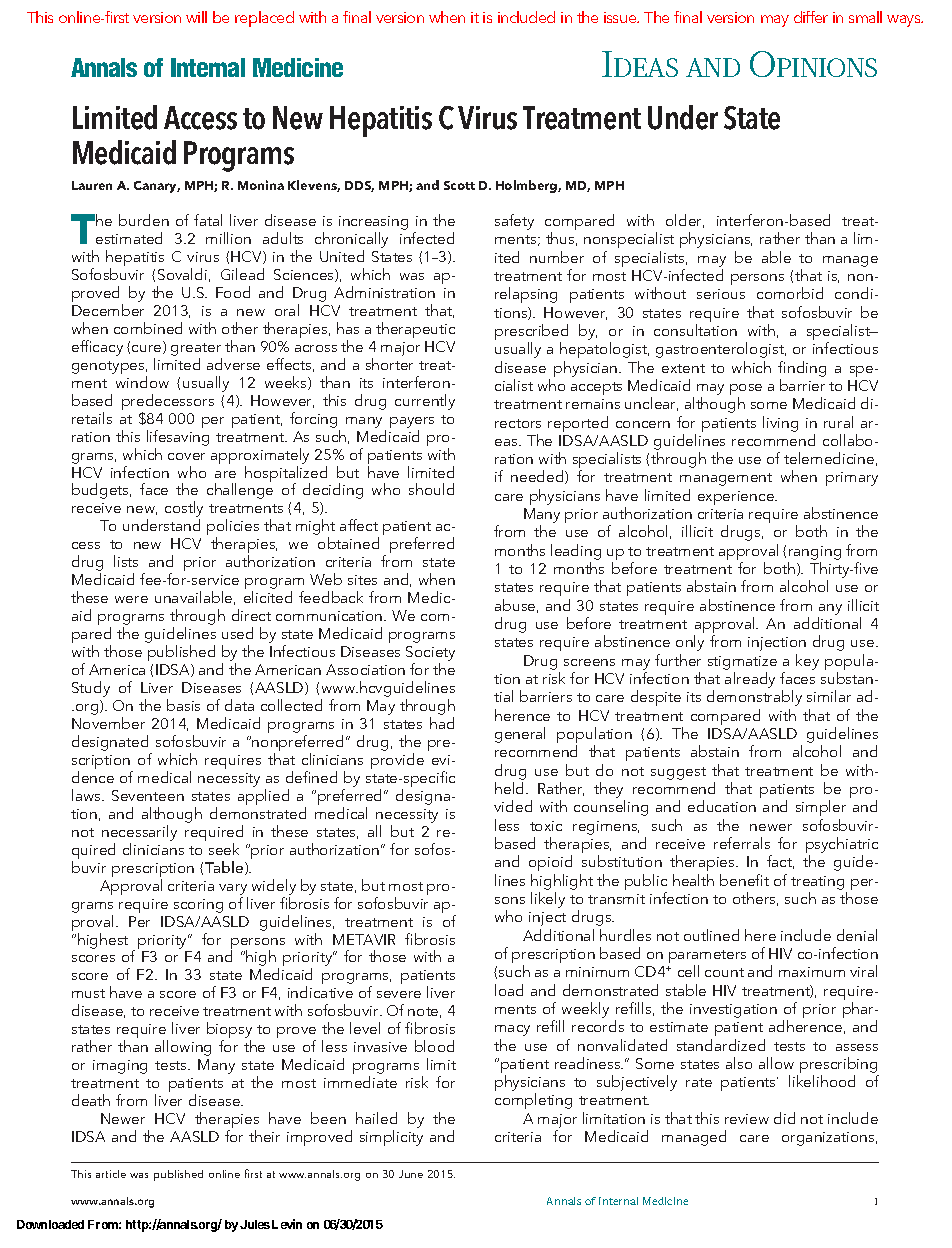  Describe the element at coordinates (811, 17) in the document. I see `differ` at that location.
